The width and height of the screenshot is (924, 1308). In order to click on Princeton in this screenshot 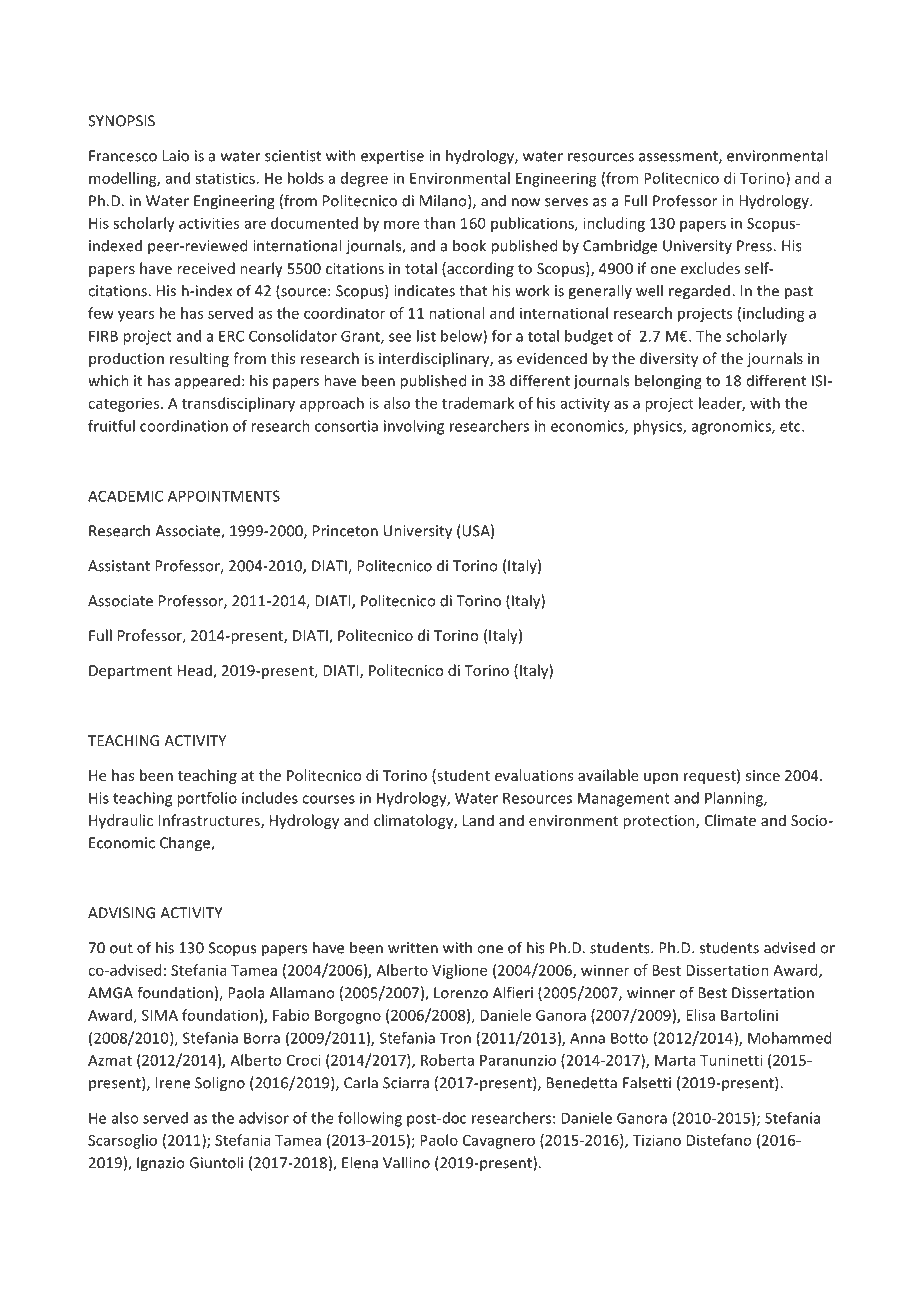, I will do `click(345, 531)`.
